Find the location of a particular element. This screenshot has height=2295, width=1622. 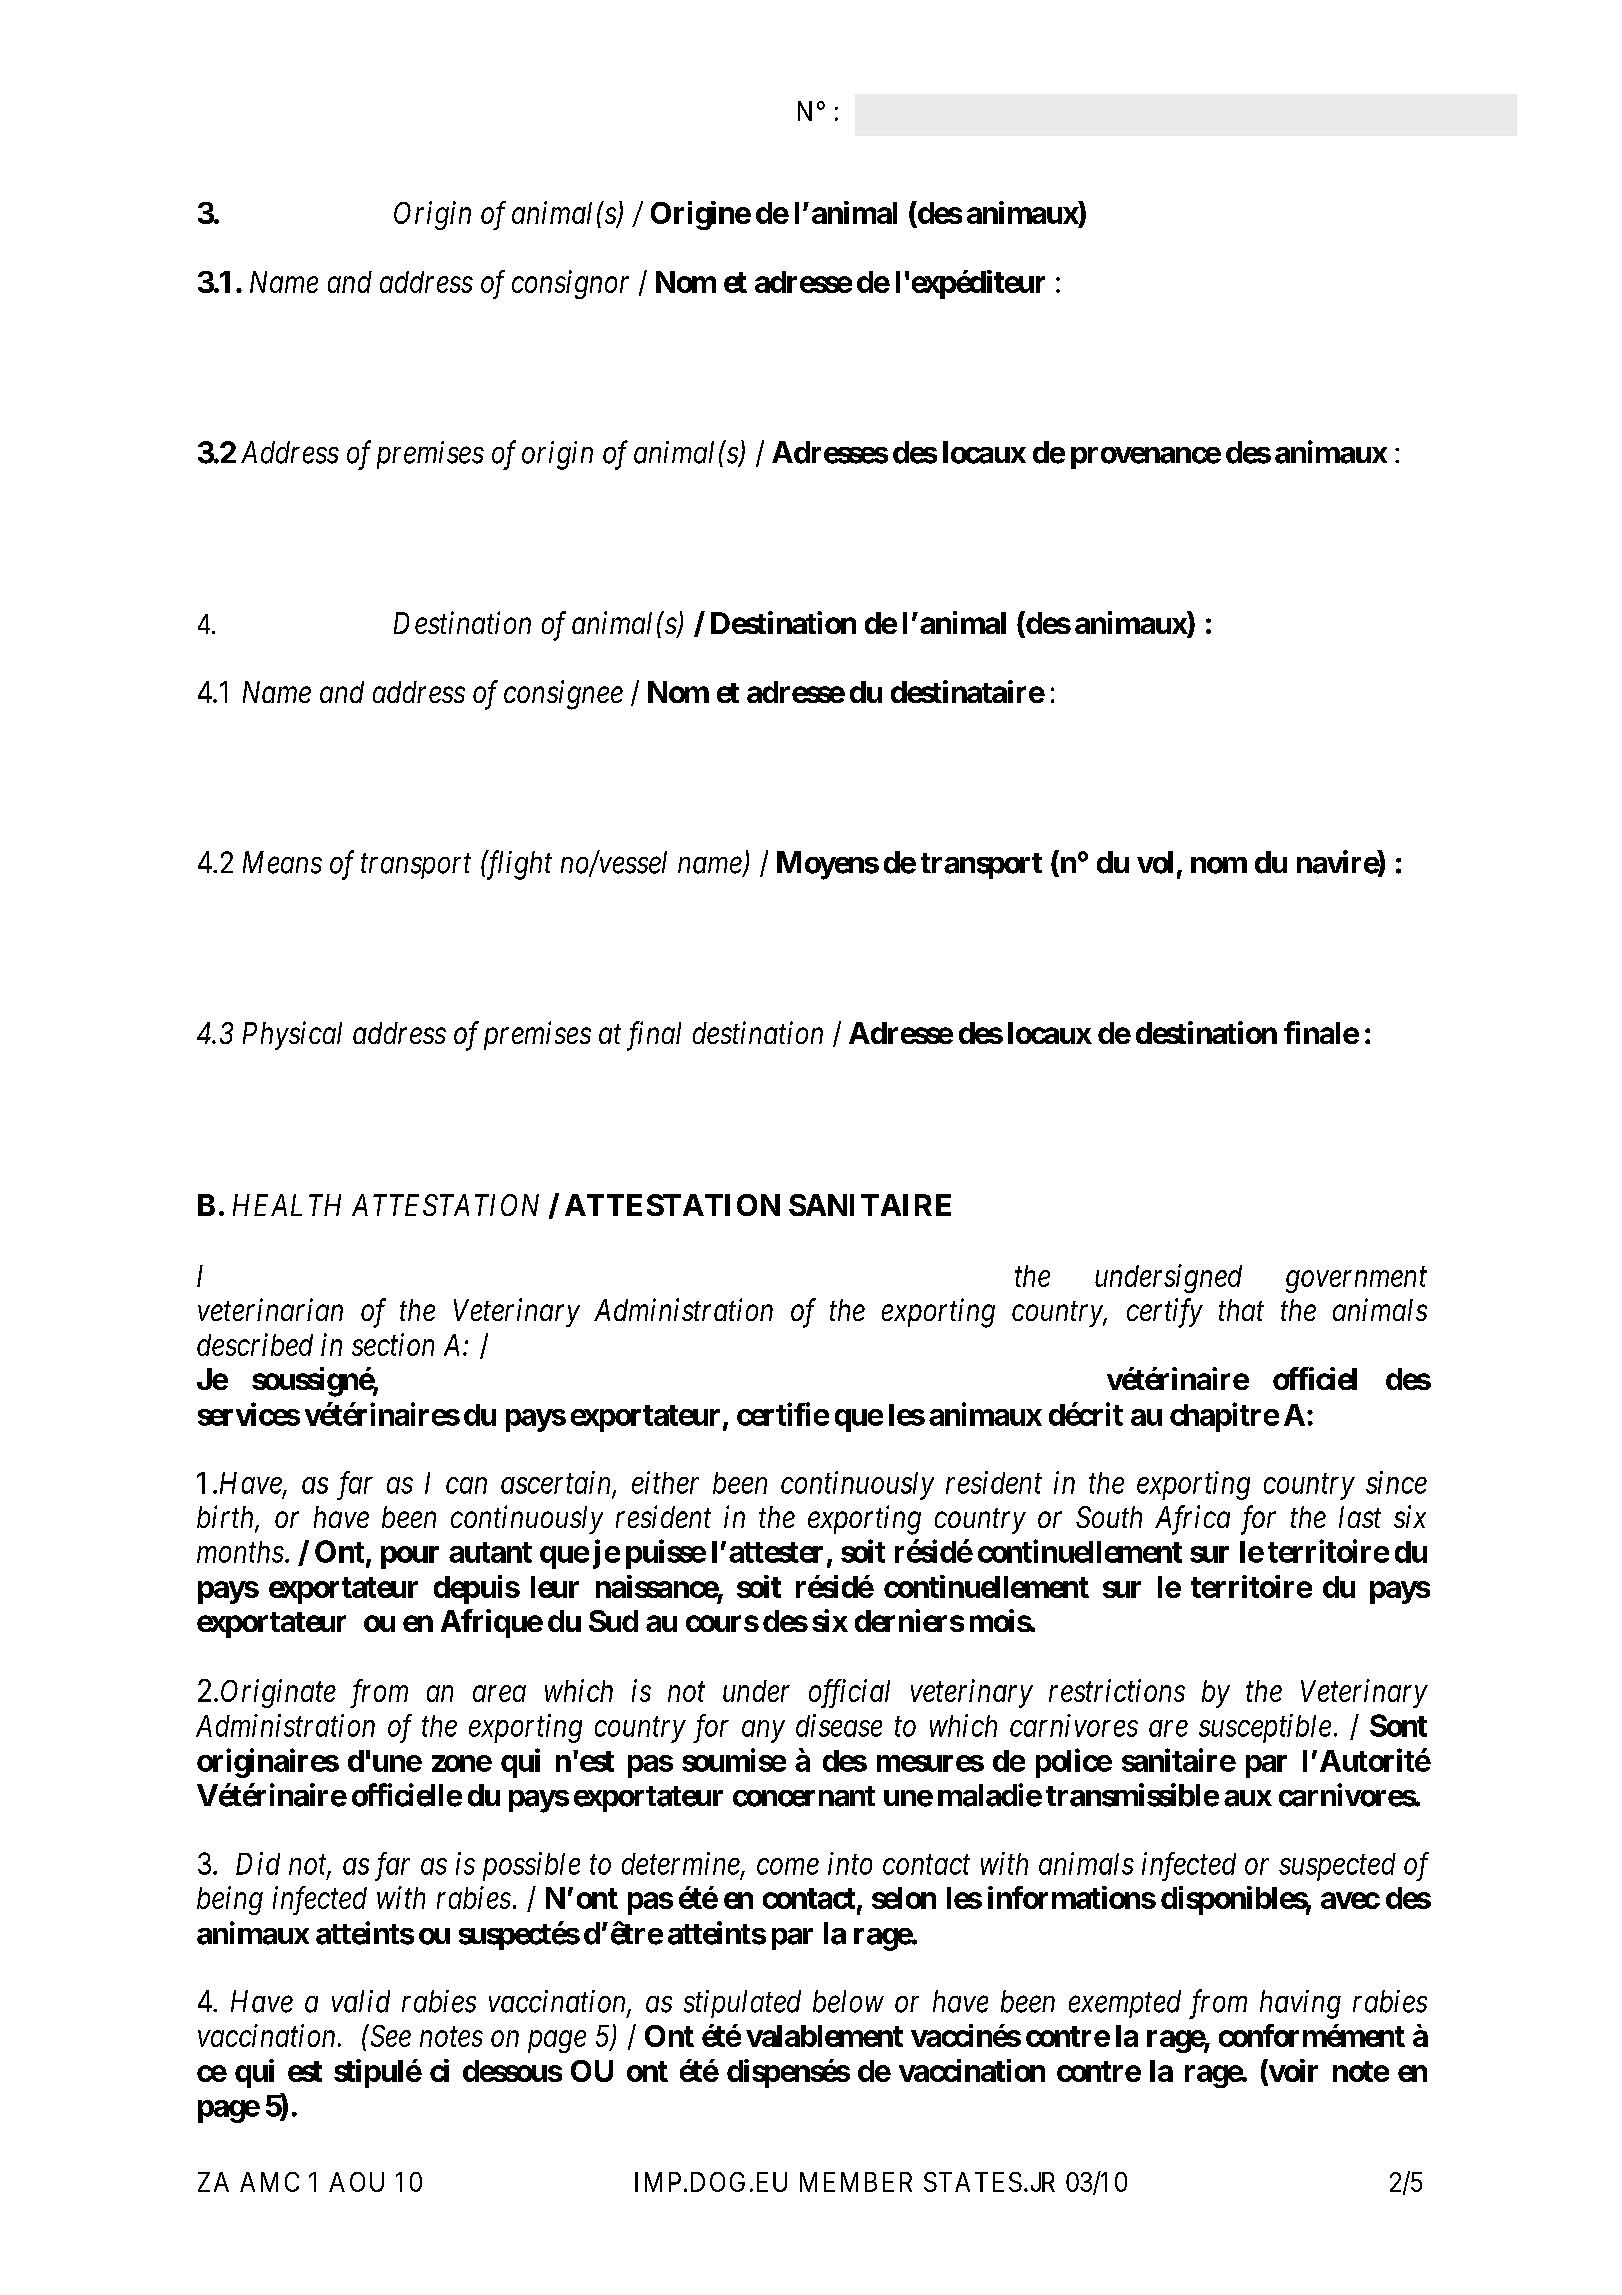

either is located at coordinates (665, 1482).
